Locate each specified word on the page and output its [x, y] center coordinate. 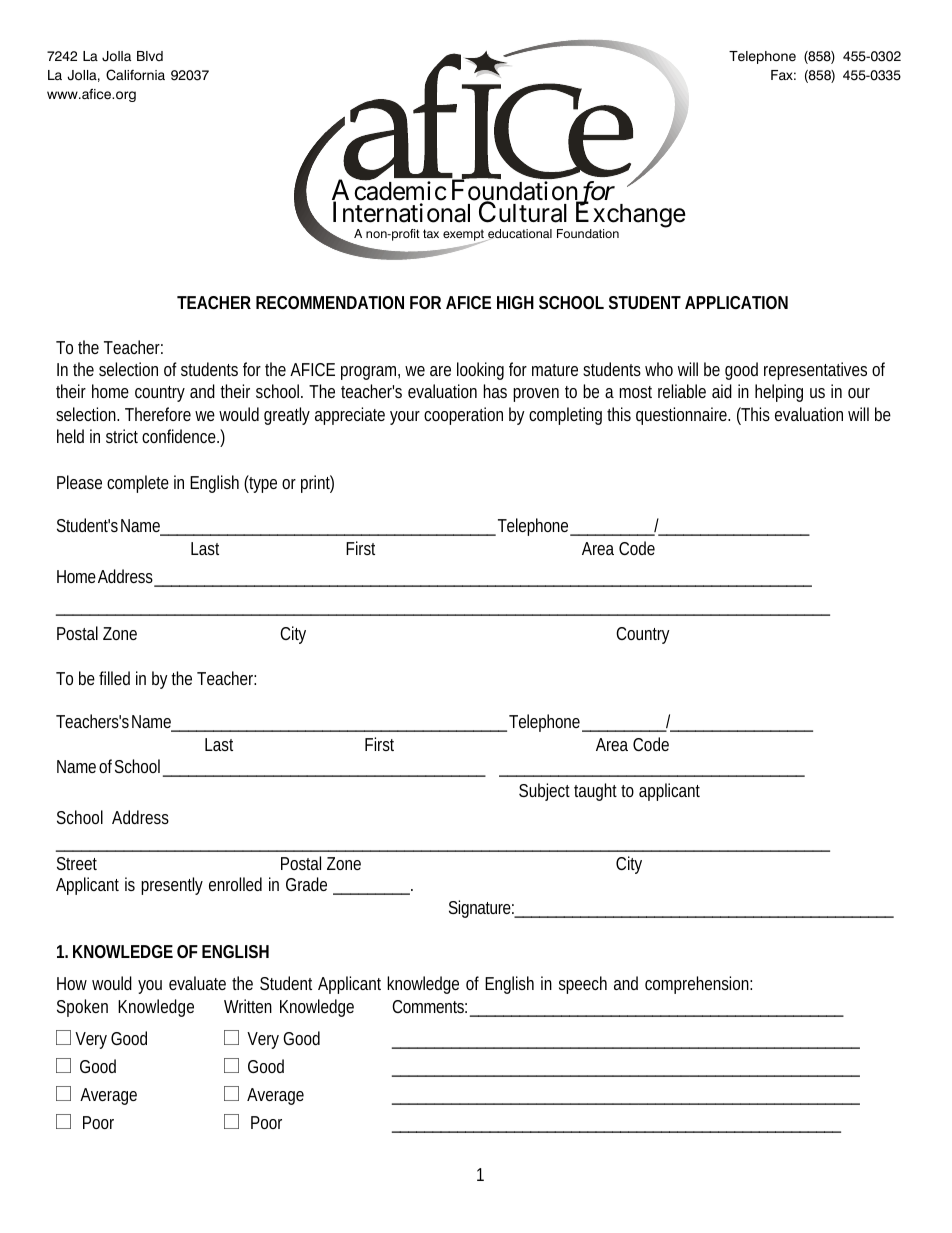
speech [583, 985]
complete [138, 484]
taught [595, 792]
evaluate [197, 983]
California [135, 75]
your [405, 418]
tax [431, 233]
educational [519, 235]
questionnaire [682, 416]
